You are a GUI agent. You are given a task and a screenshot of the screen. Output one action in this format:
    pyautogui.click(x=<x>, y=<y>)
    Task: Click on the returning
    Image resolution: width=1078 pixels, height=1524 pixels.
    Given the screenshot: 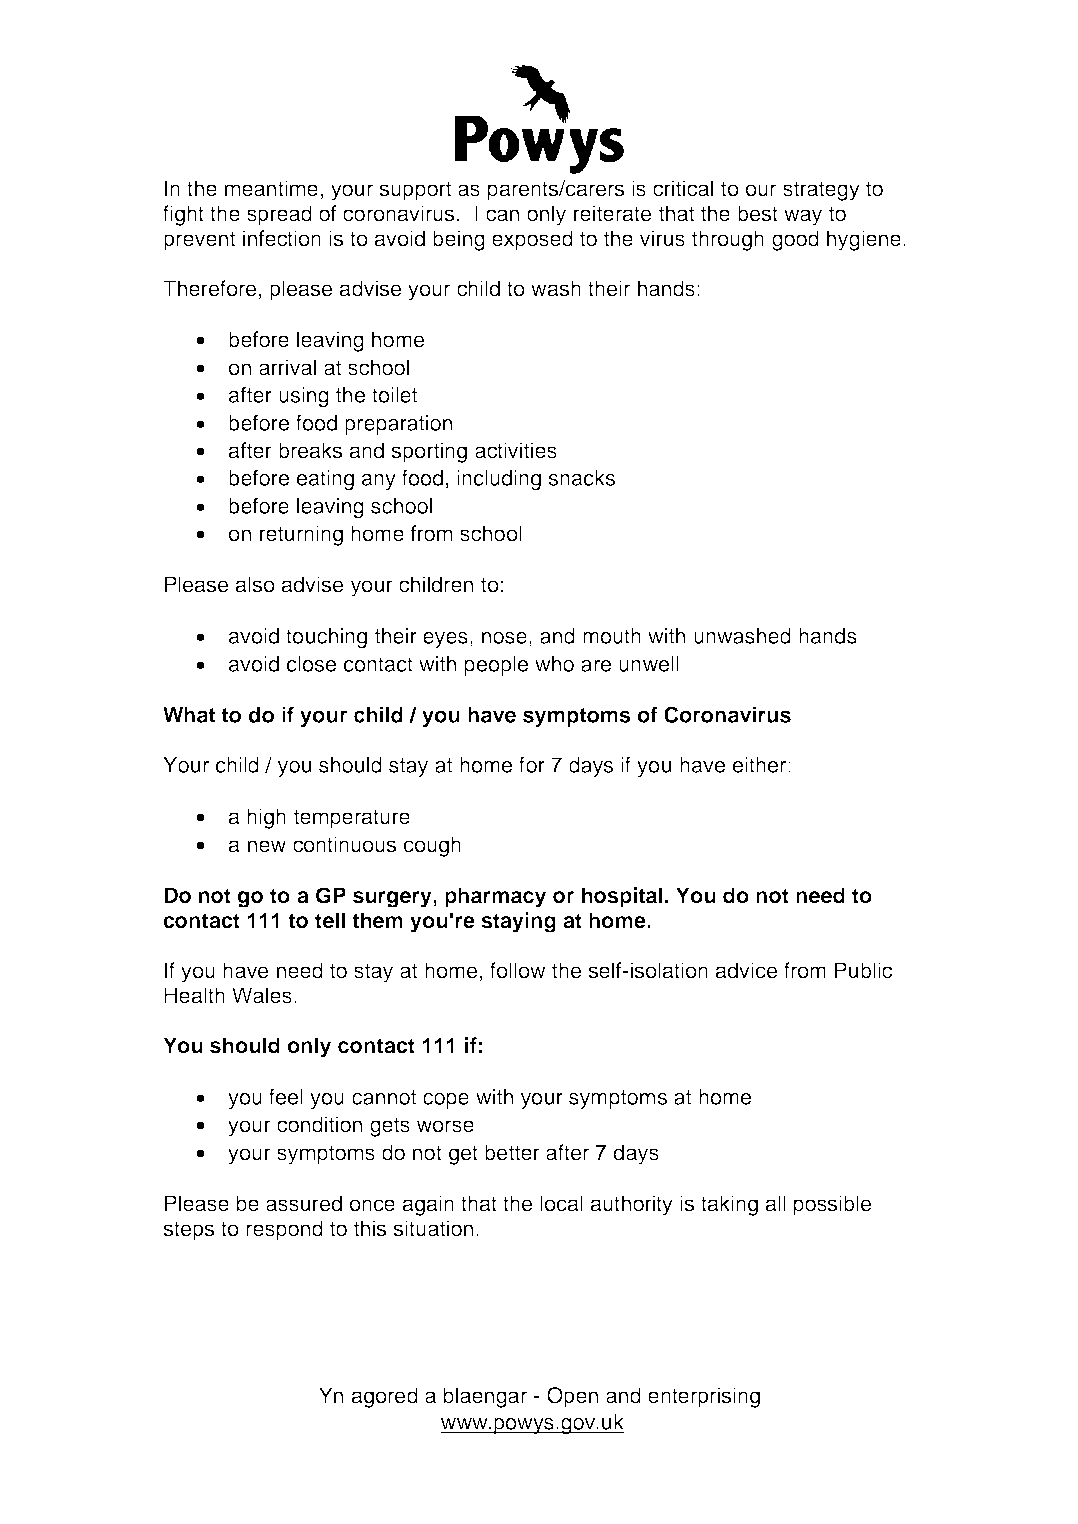 What is the action you would take?
    pyautogui.click(x=301, y=535)
